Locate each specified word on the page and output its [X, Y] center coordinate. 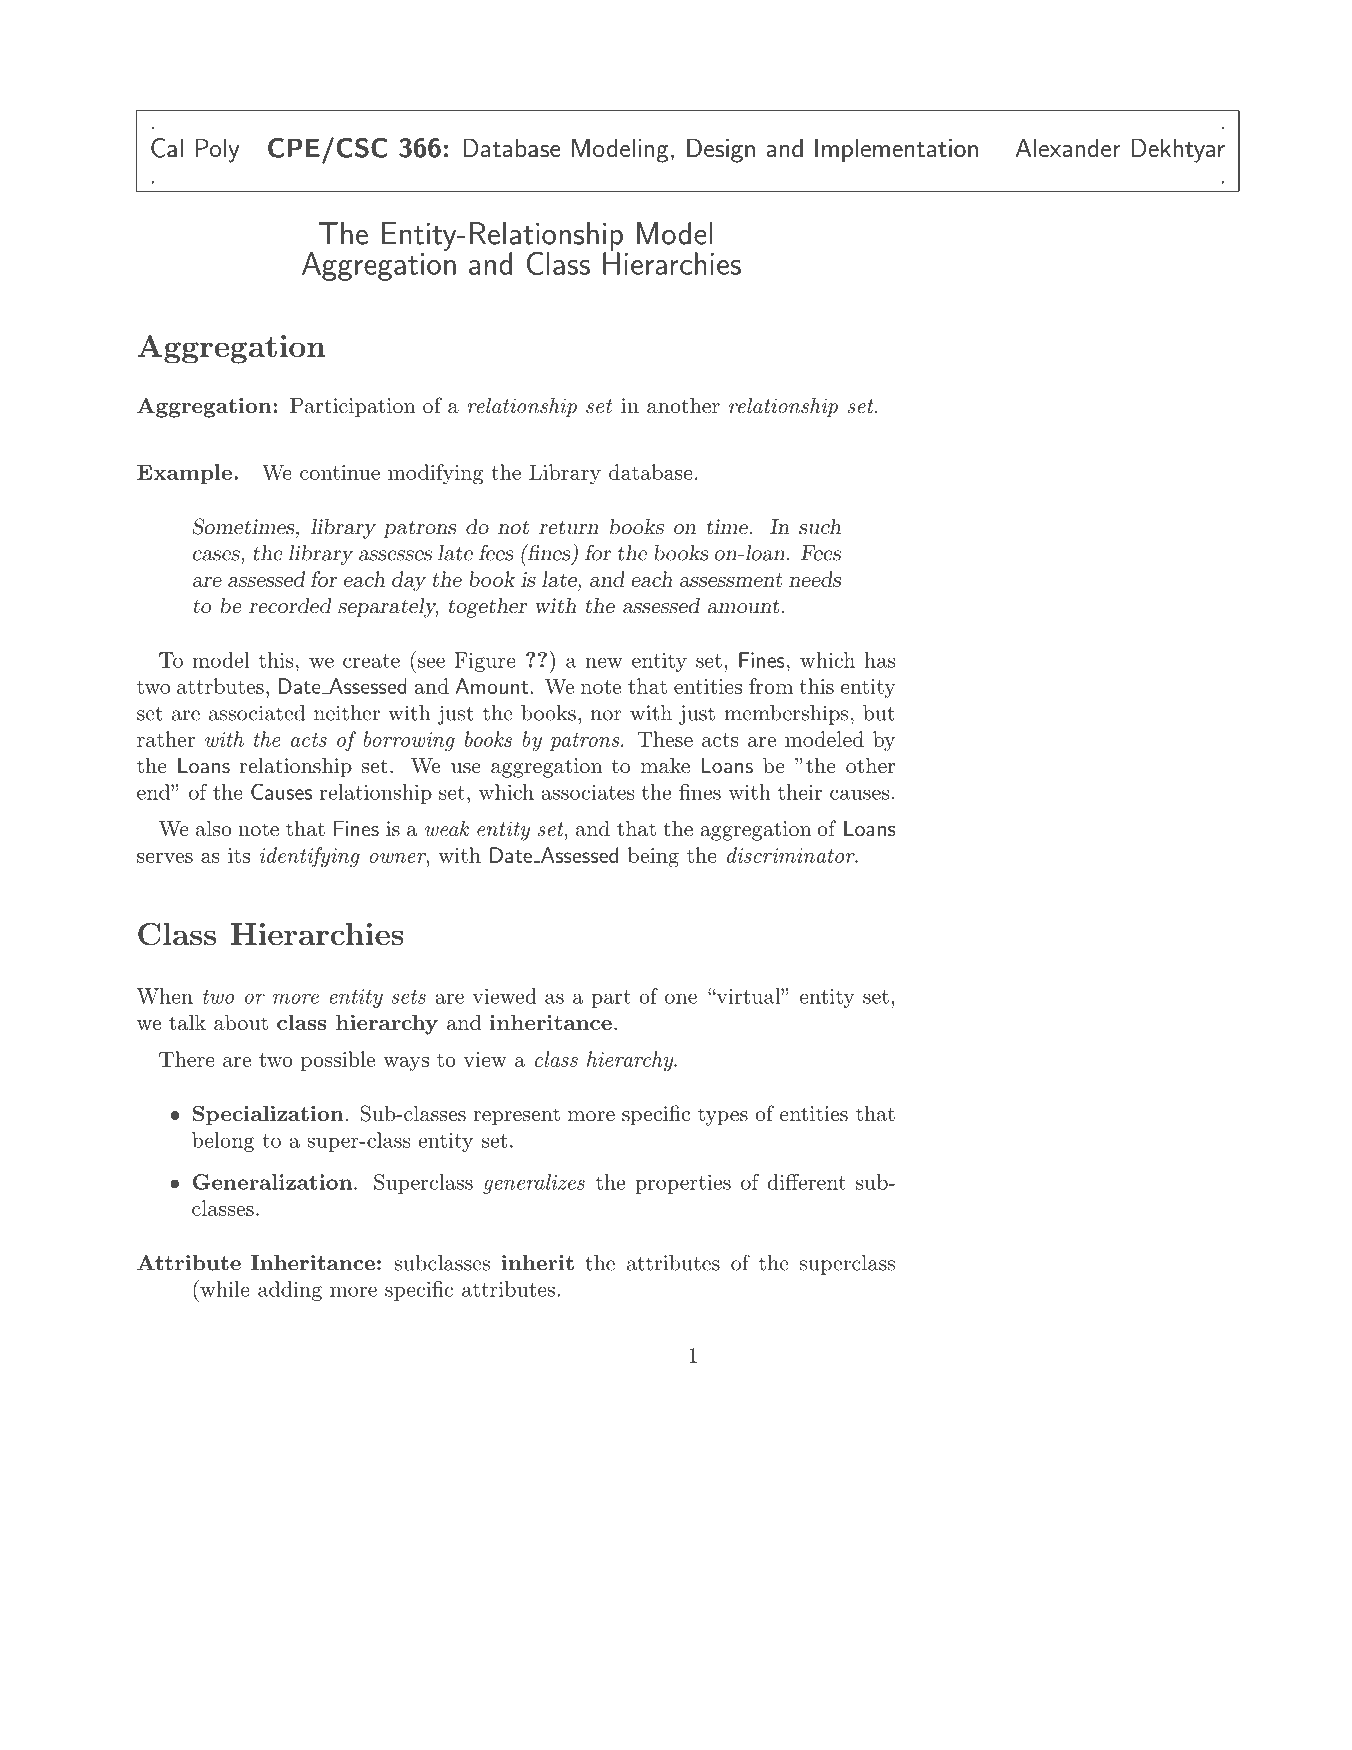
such [820, 526]
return [569, 527]
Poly [217, 150]
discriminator [792, 855]
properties [683, 1184]
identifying [310, 857]
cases [217, 555]
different [807, 1182]
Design [721, 150]
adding [290, 1291]
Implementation [896, 150]
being [653, 857]
